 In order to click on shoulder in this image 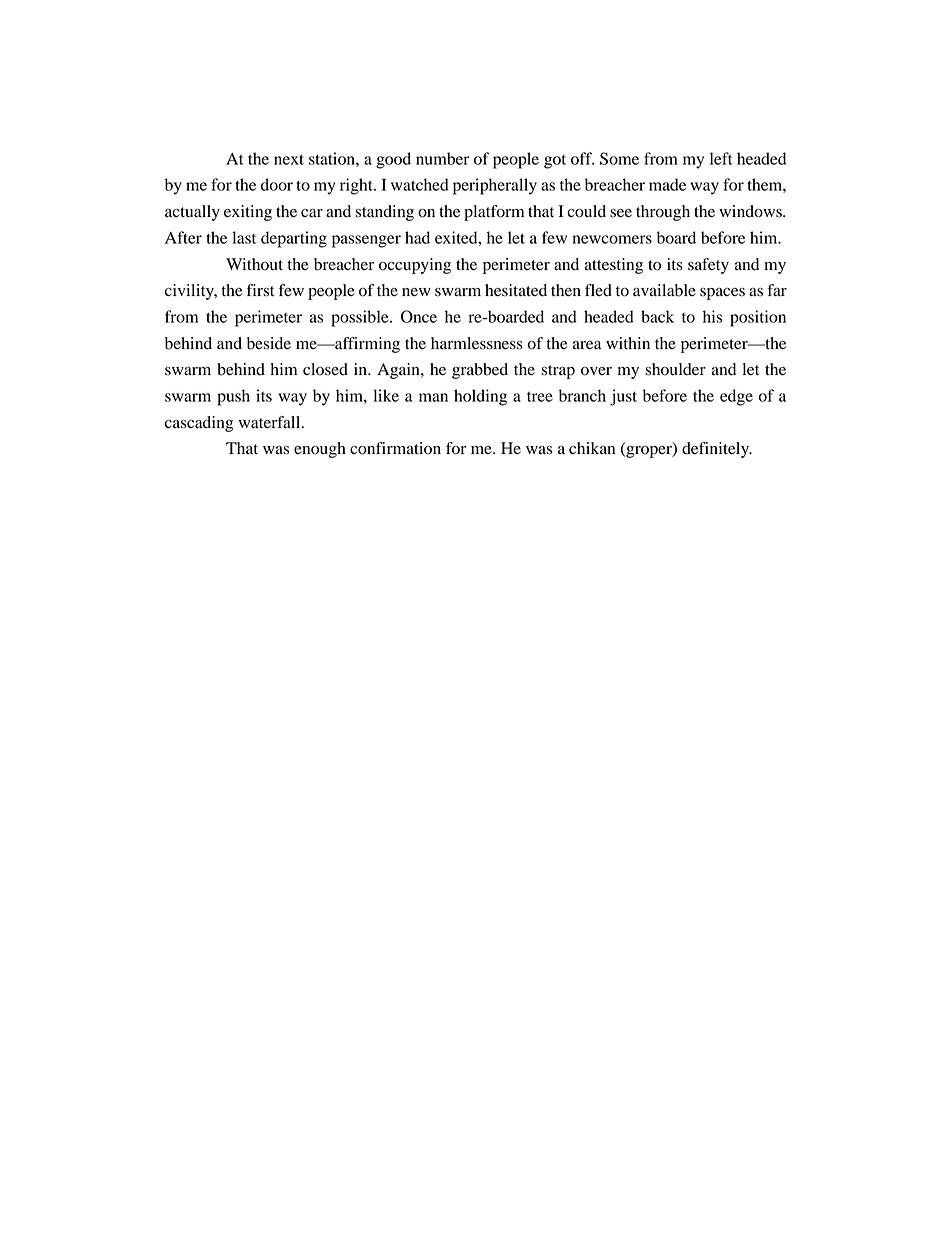, I will do `click(675, 369)`.
